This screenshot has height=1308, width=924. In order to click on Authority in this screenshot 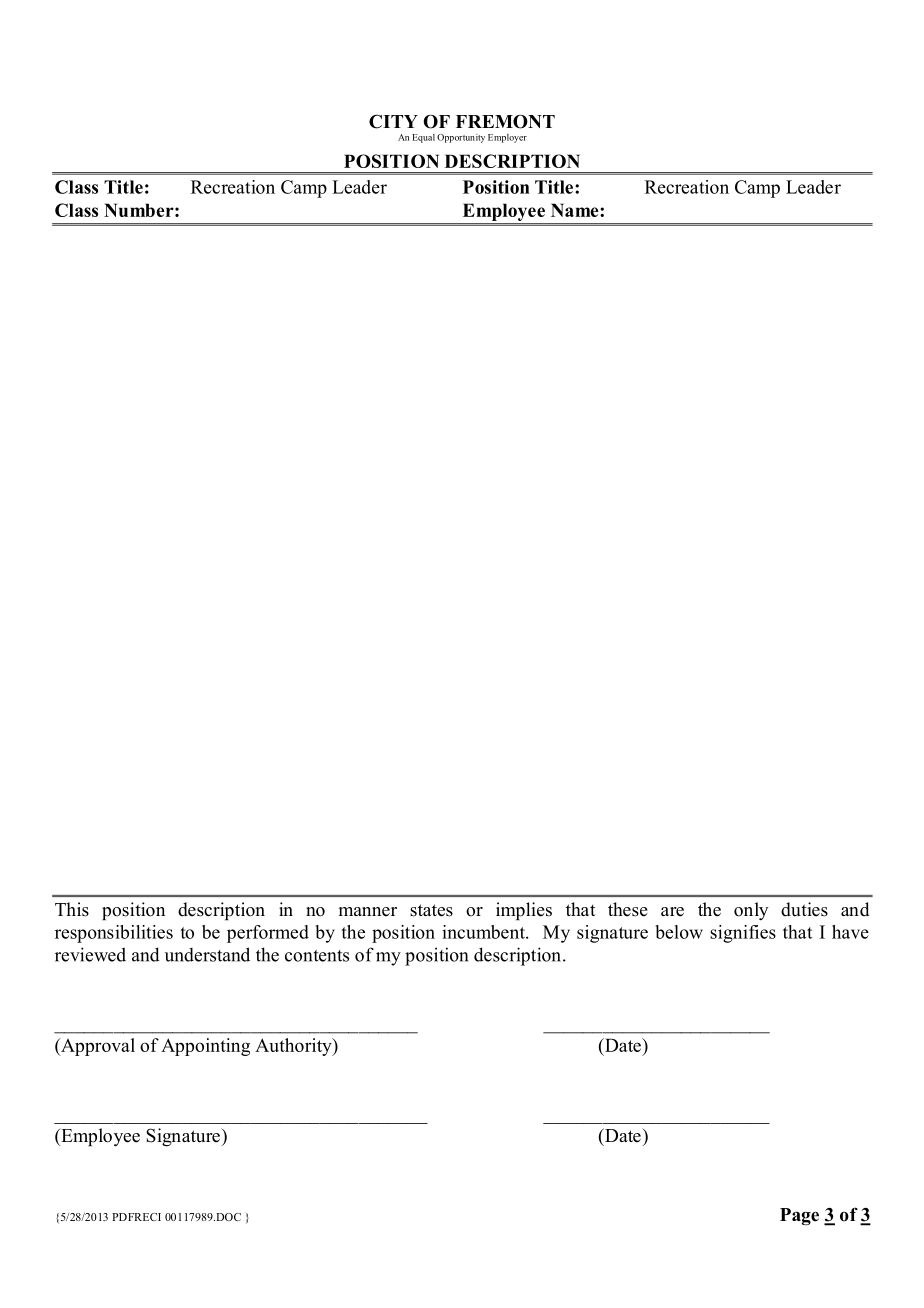, I will do `click(294, 1047)`.
